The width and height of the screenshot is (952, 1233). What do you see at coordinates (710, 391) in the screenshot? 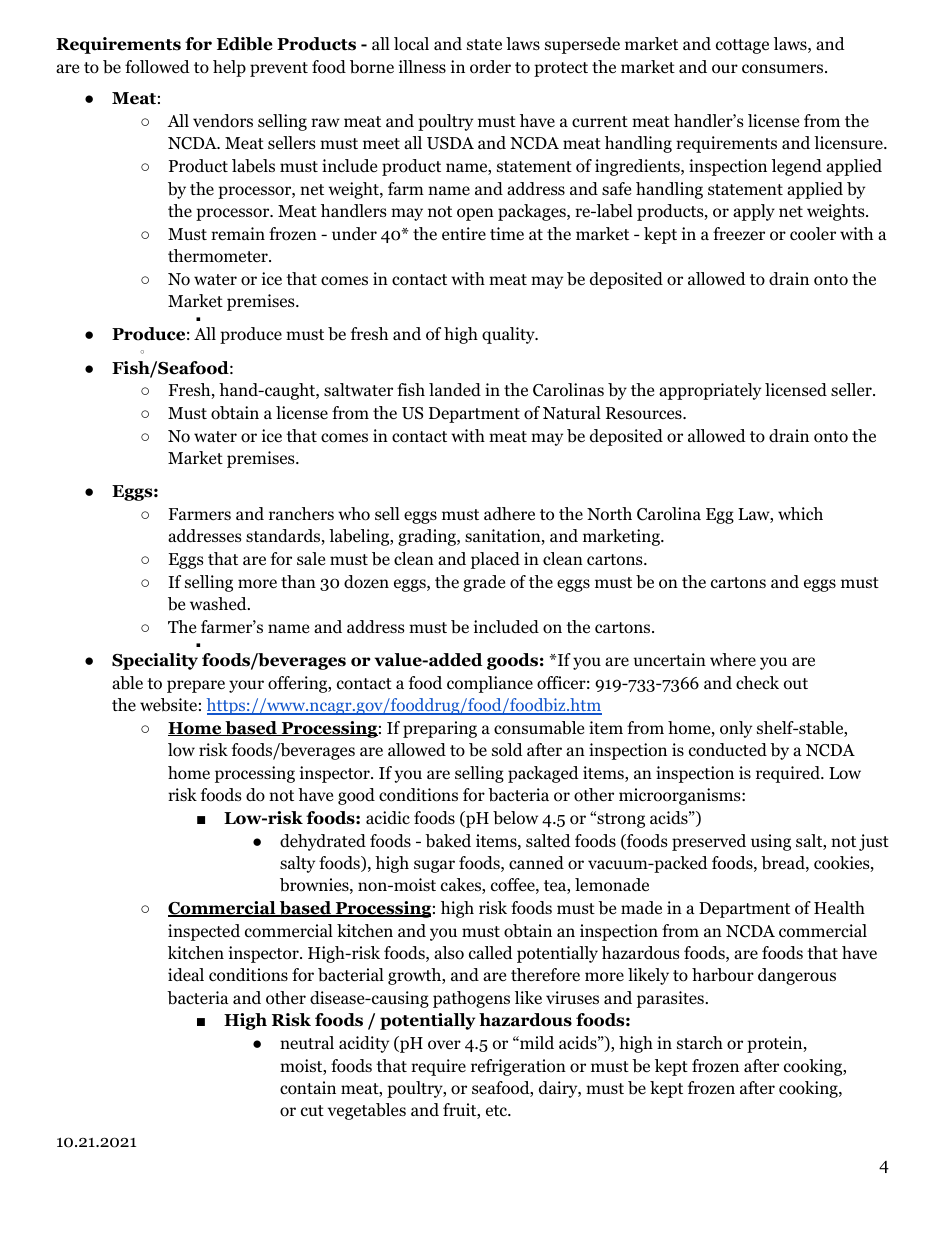
I see `appropriately` at bounding box center [710, 391].
